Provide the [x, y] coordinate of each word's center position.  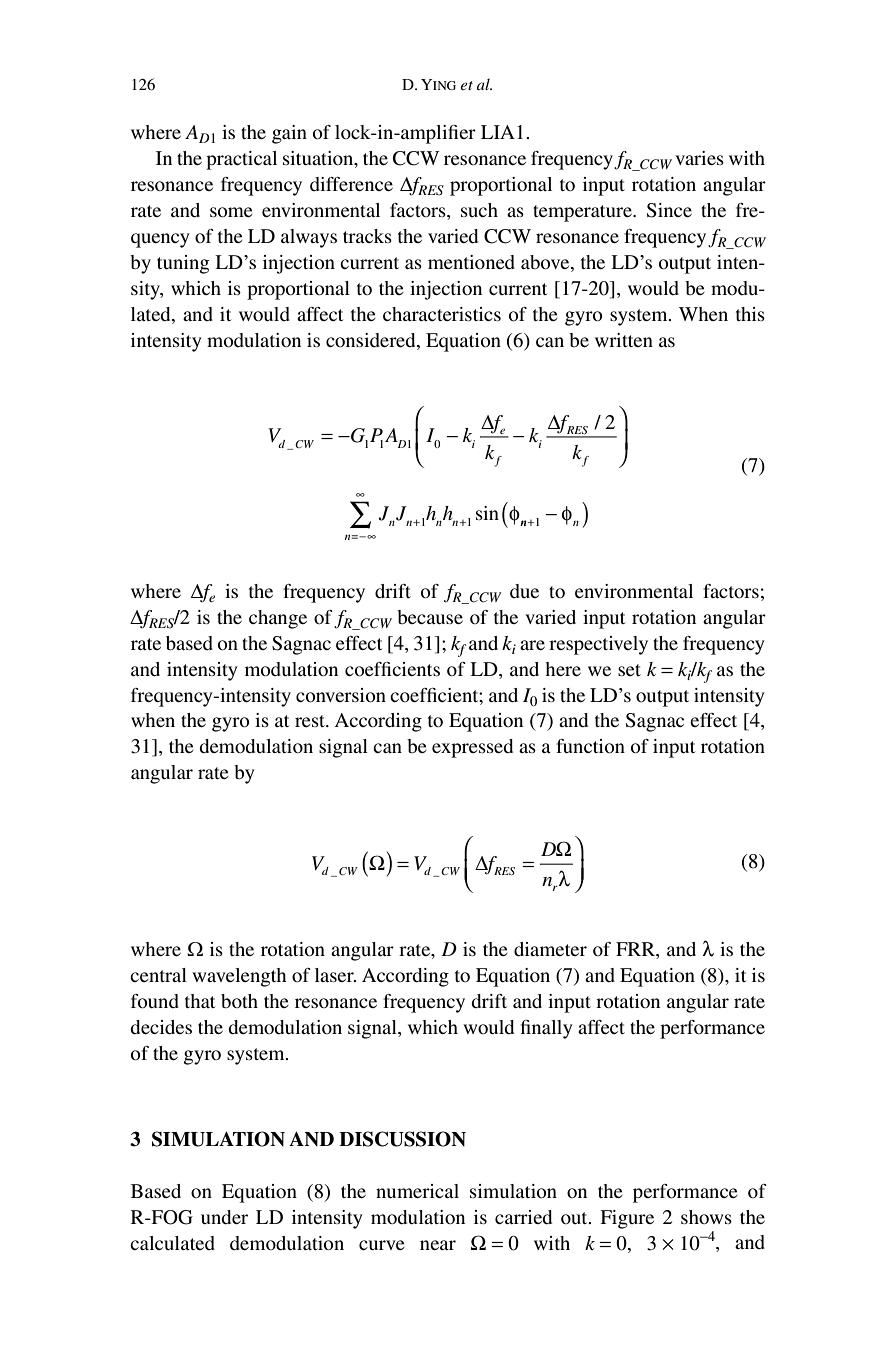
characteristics [442, 314]
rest [311, 721]
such [479, 210]
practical [241, 160]
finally [547, 1029]
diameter [550, 949]
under [224, 1217]
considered [372, 340]
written [624, 340]
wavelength [239, 977]
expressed [472, 748]
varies [699, 158]
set [629, 670]
